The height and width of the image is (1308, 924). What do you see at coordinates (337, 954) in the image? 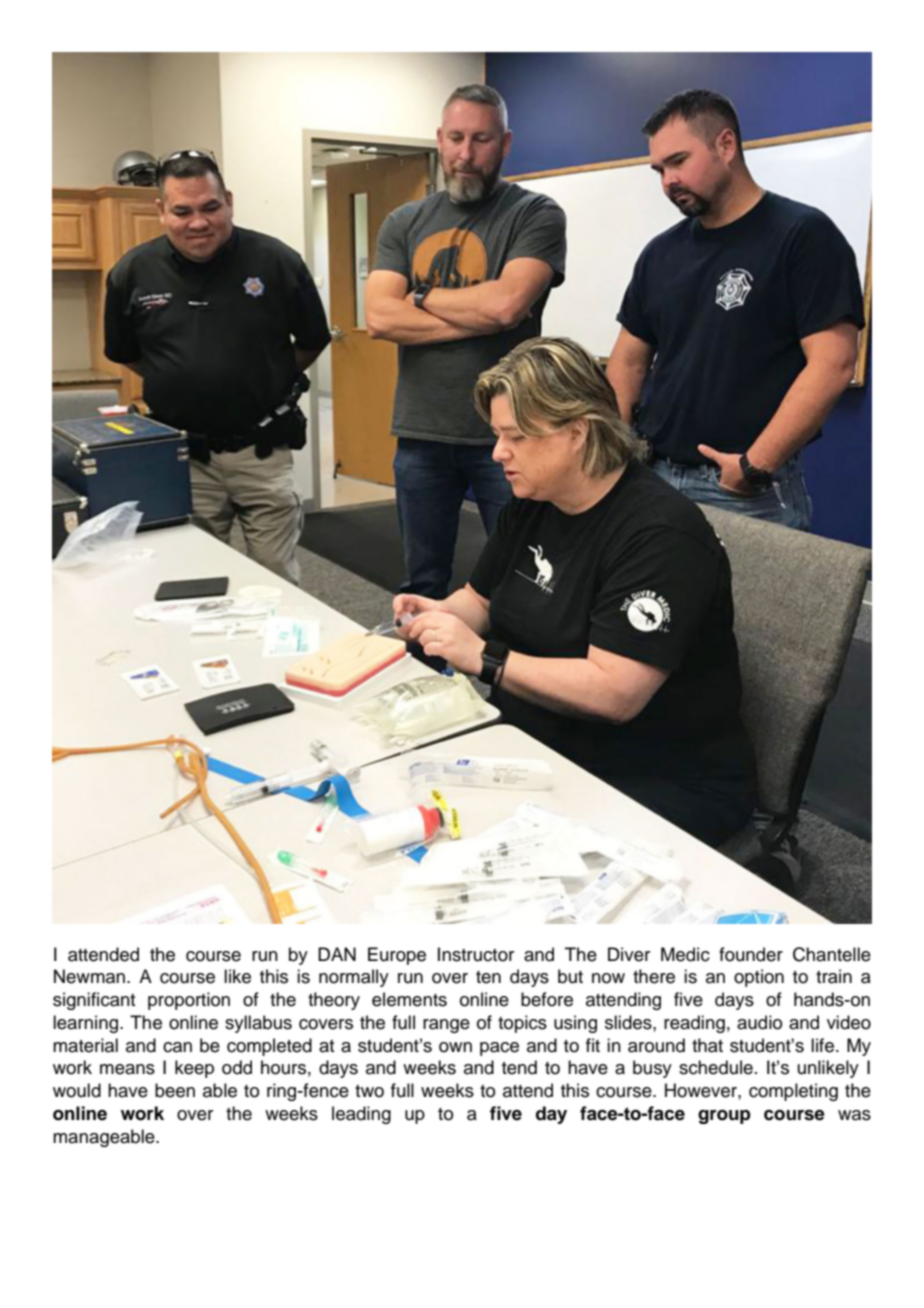
I see `DAN` at bounding box center [337, 954].
